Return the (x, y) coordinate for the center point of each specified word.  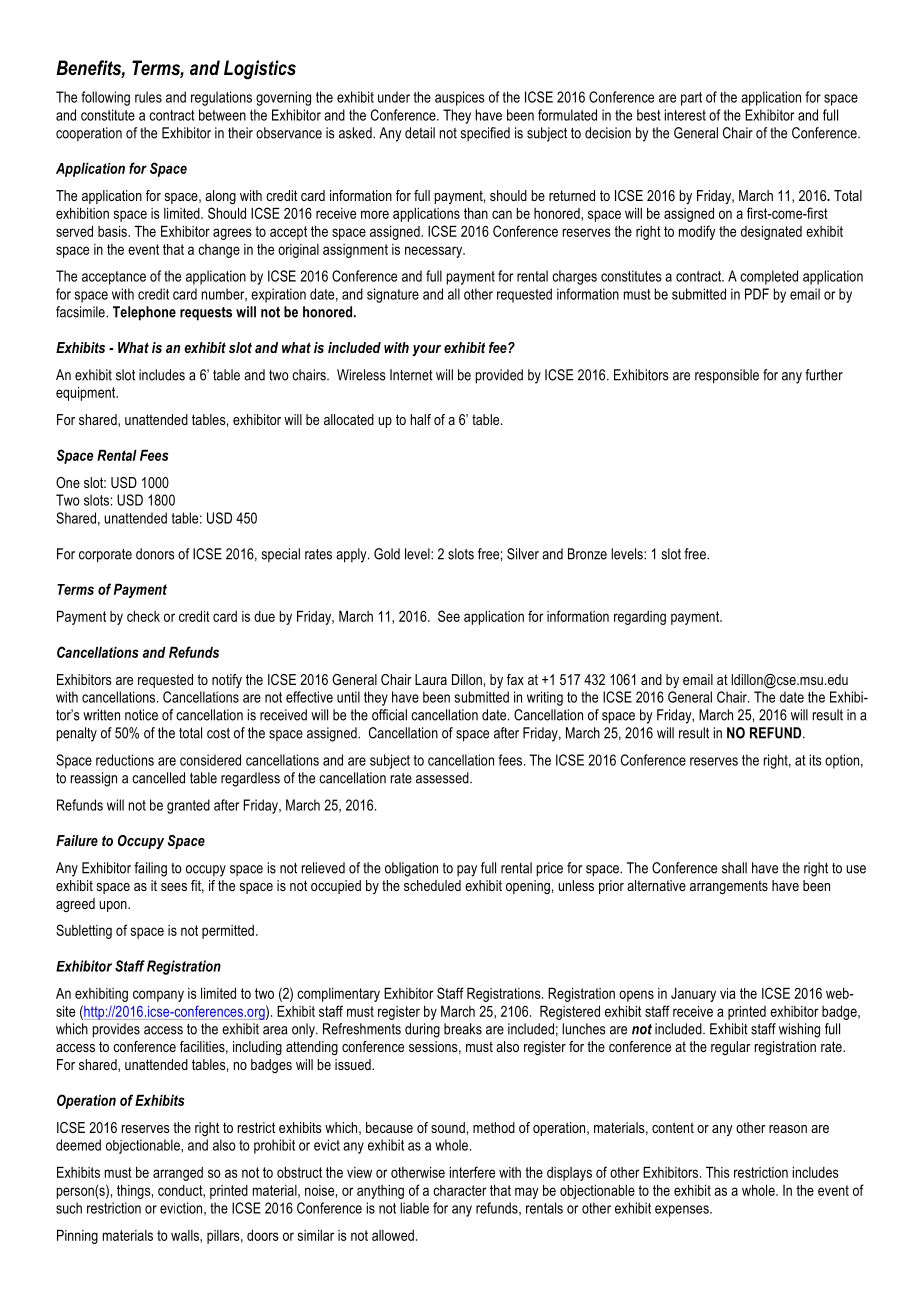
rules (148, 97)
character (460, 1190)
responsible (727, 376)
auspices (460, 98)
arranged (178, 1174)
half (421, 419)
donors (155, 554)
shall (734, 868)
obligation (411, 869)
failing (150, 869)
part (691, 99)
